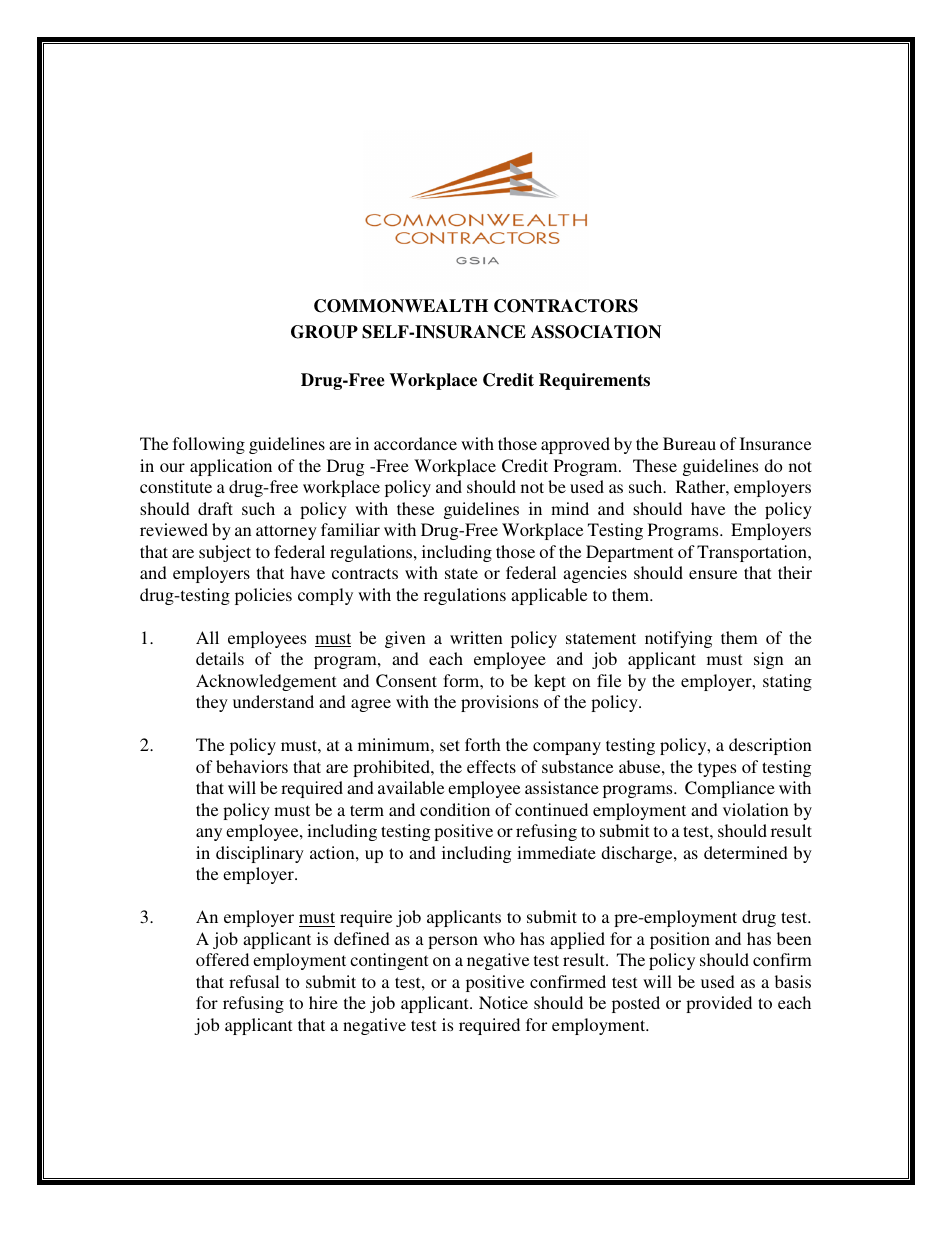 This image has height=1233, width=952. What do you see at coordinates (491, 766) in the image?
I see `effects` at bounding box center [491, 766].
